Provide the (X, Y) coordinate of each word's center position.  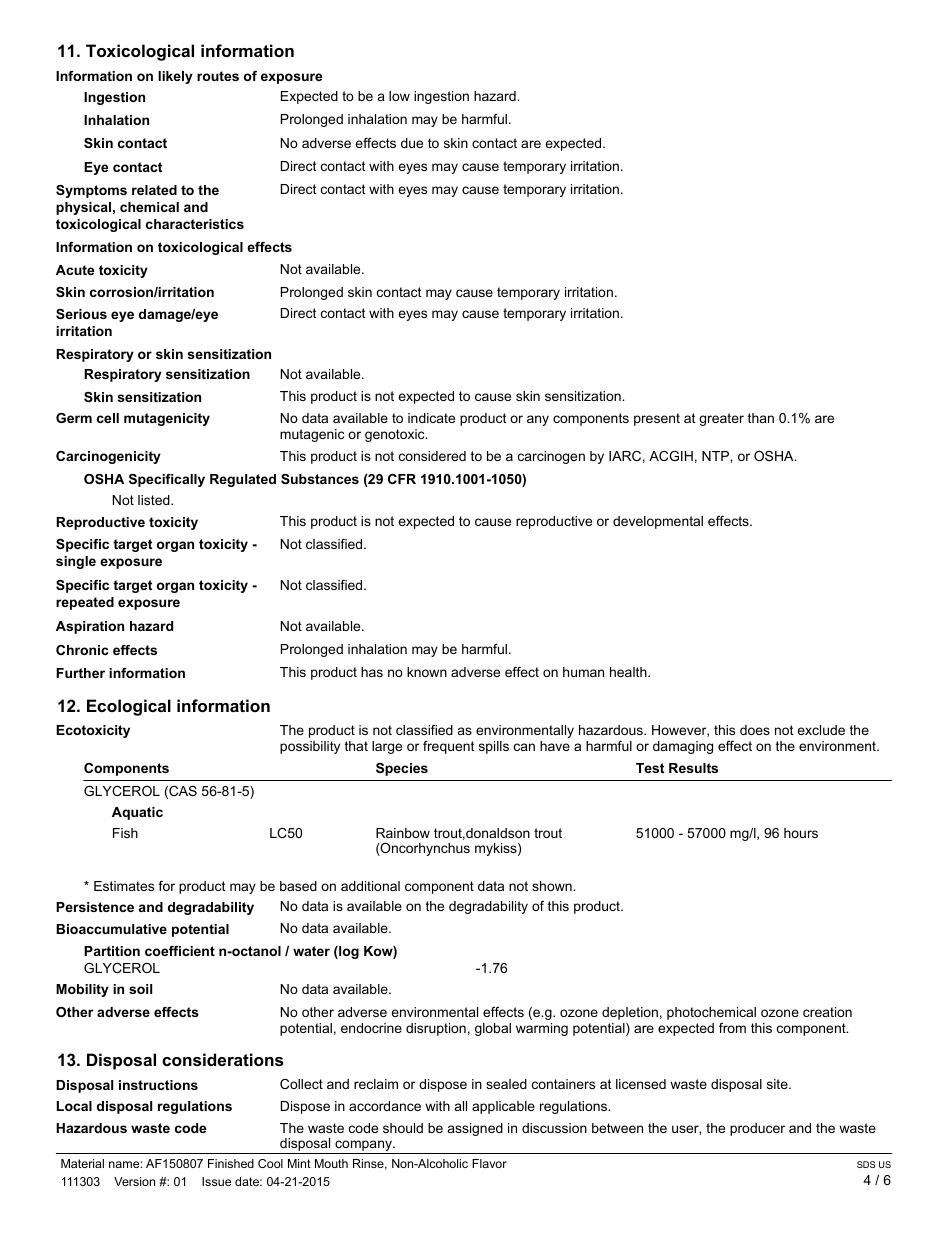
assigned (475, 1129)
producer (757, 1129)
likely (175, 77)
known (427, 672)
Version (134, 1181)
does (755, 730)
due (412, 143)
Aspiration (90, 627)
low (399, 96)
